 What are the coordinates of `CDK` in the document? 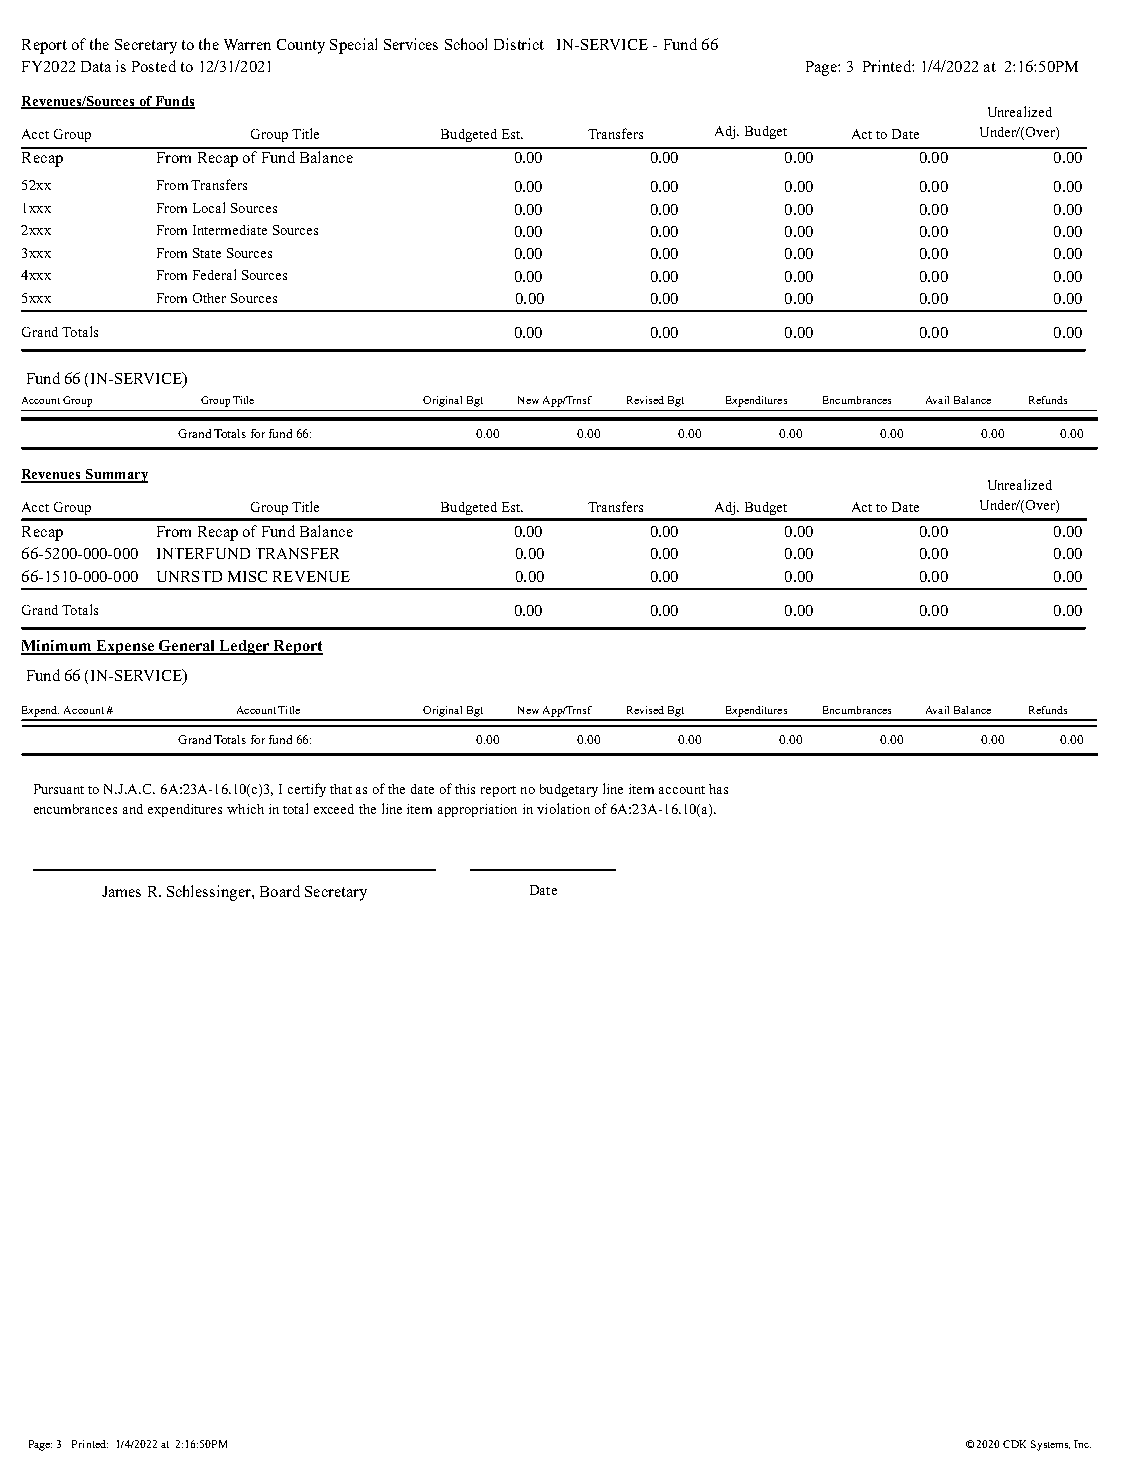 It's located at (1014, 1444).
